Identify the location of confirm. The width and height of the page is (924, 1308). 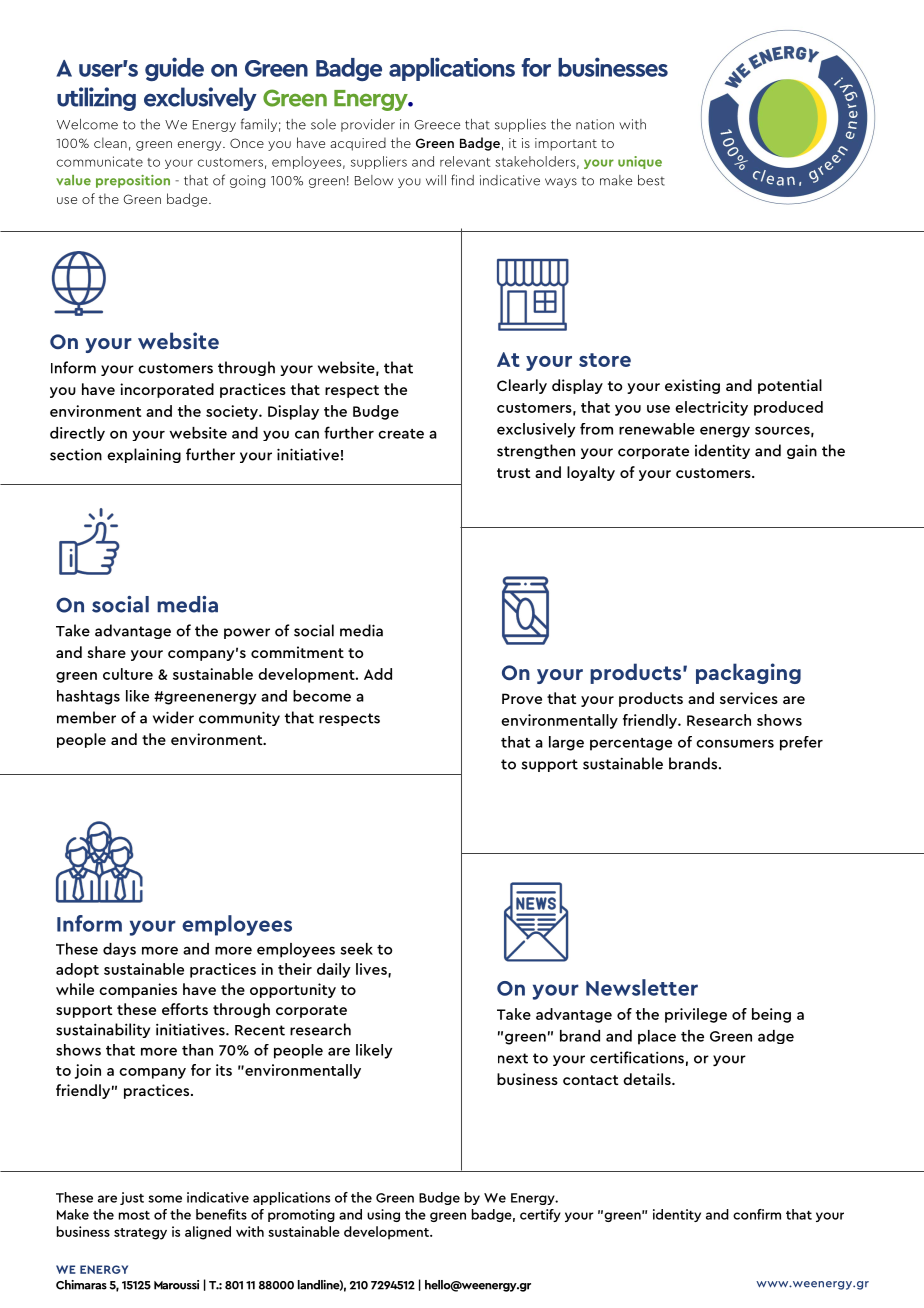
(757, 1214).
